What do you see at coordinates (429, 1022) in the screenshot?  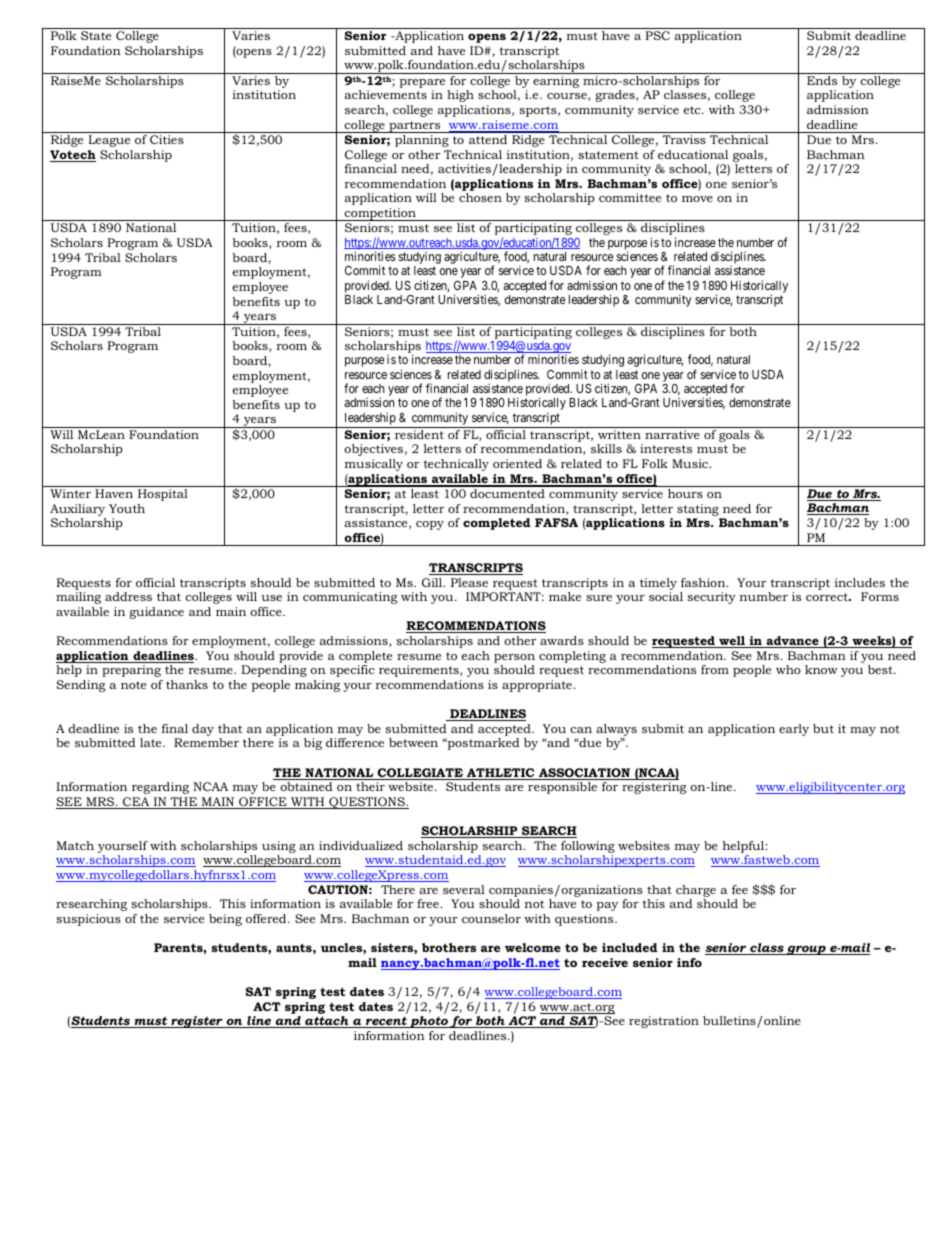 I see `photo` at bounding box center [429, 1022].
